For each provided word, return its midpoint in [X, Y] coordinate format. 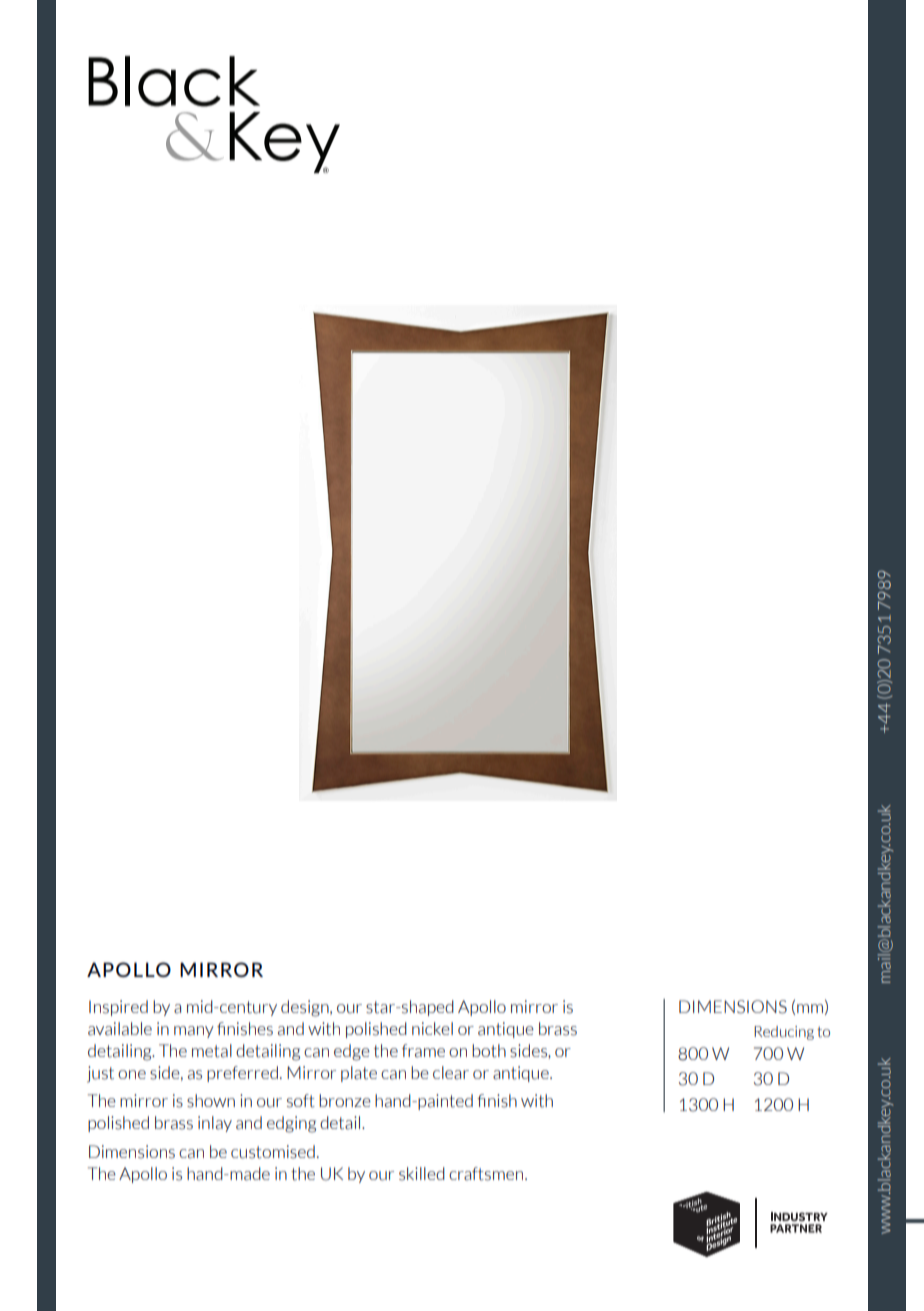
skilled [422, 1174]
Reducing [784, 1033]
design [306, 1008]
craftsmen [487, 1174]
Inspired [118, 1008]
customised [273, 1152]
